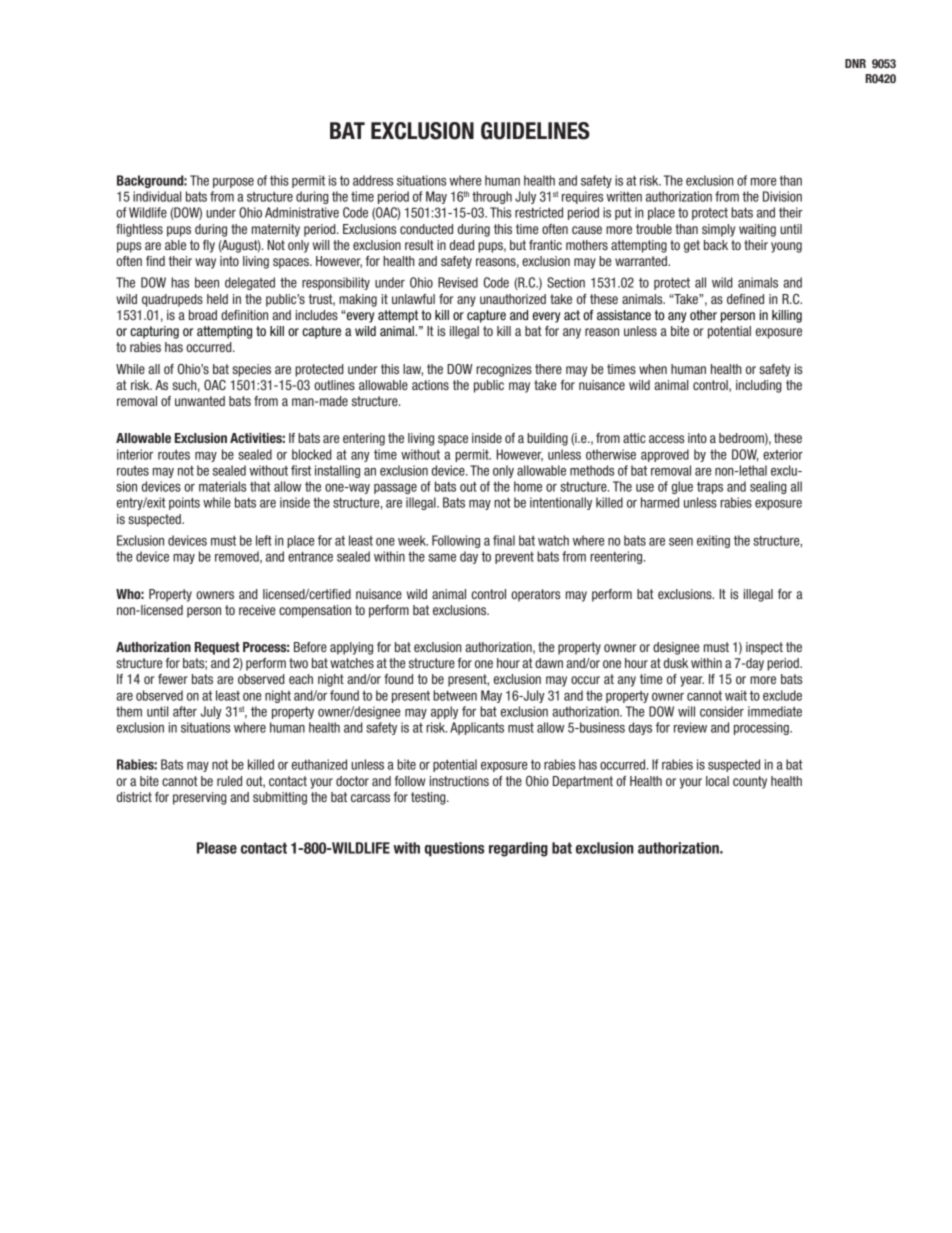 The image size is (952, 1233). I want to click on purpose, so click(233, 183).
